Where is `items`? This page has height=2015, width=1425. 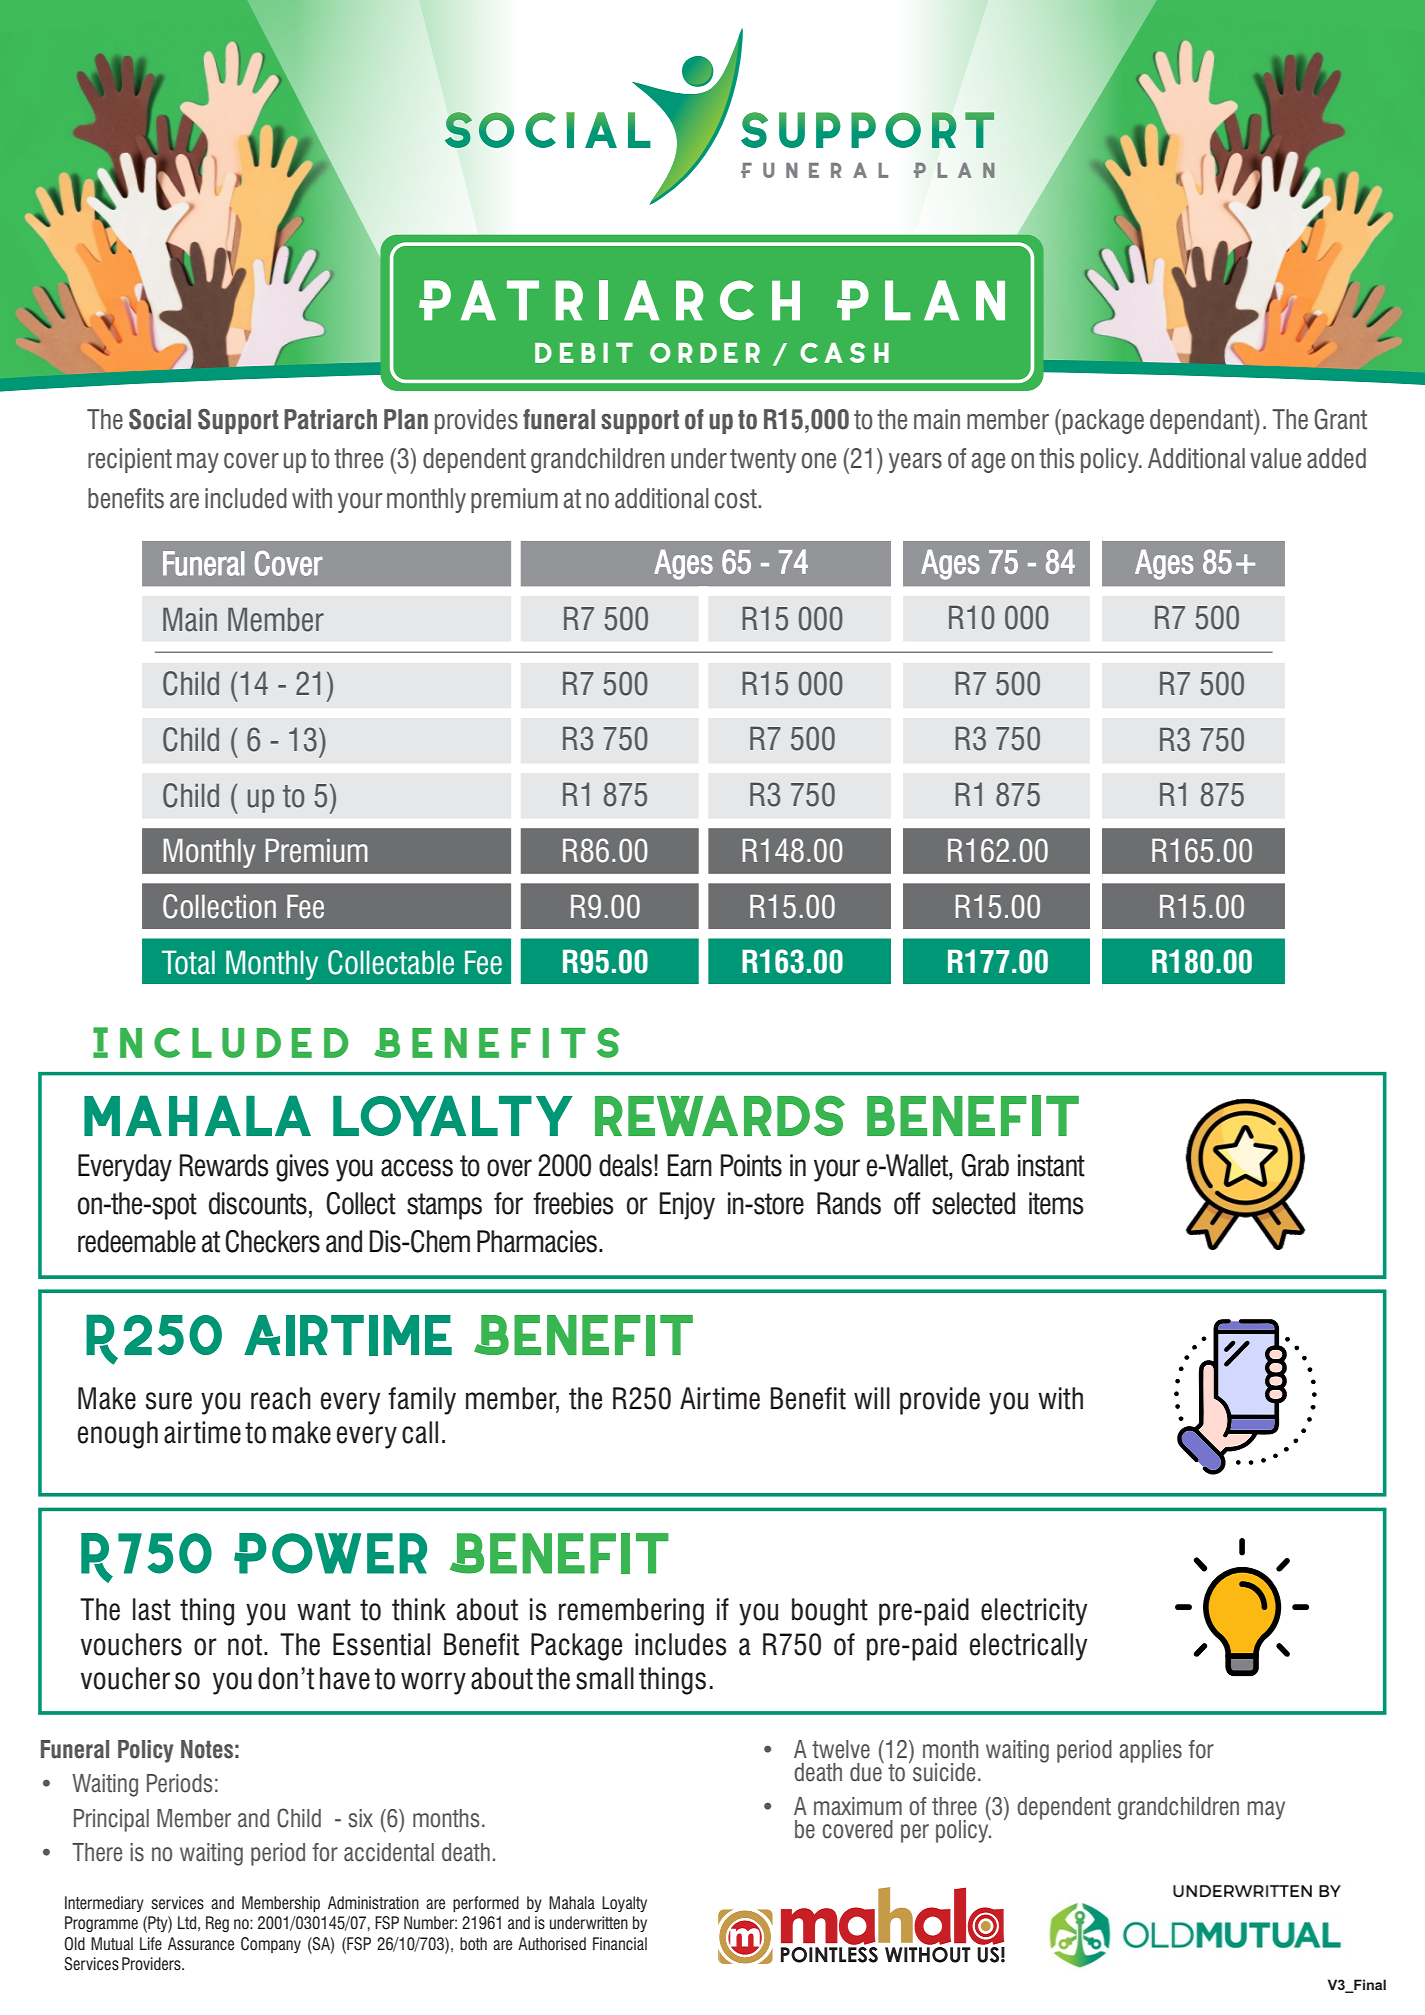 items is located at coordinates (1056, 1203).
